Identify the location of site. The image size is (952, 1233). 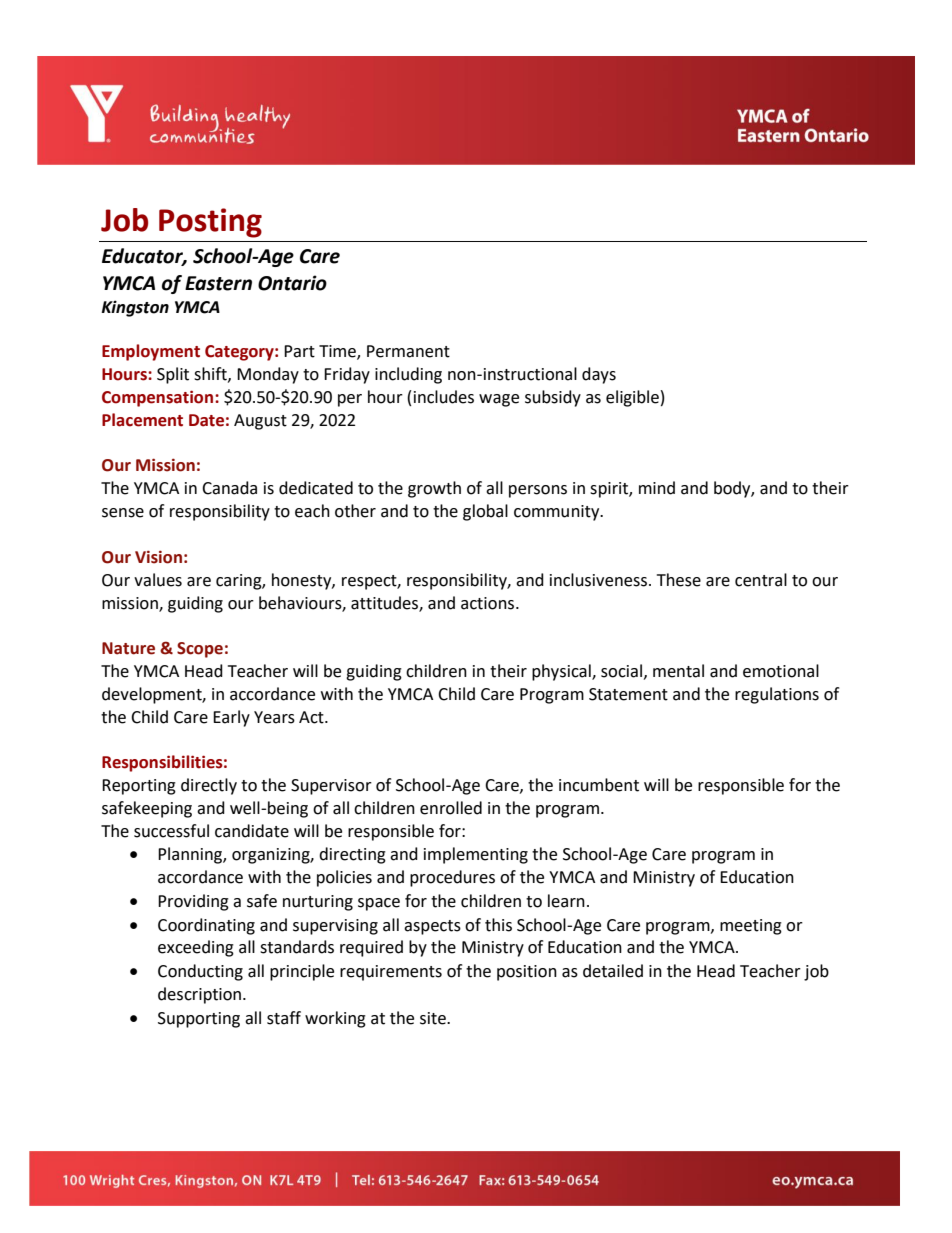
(434, 1018).
